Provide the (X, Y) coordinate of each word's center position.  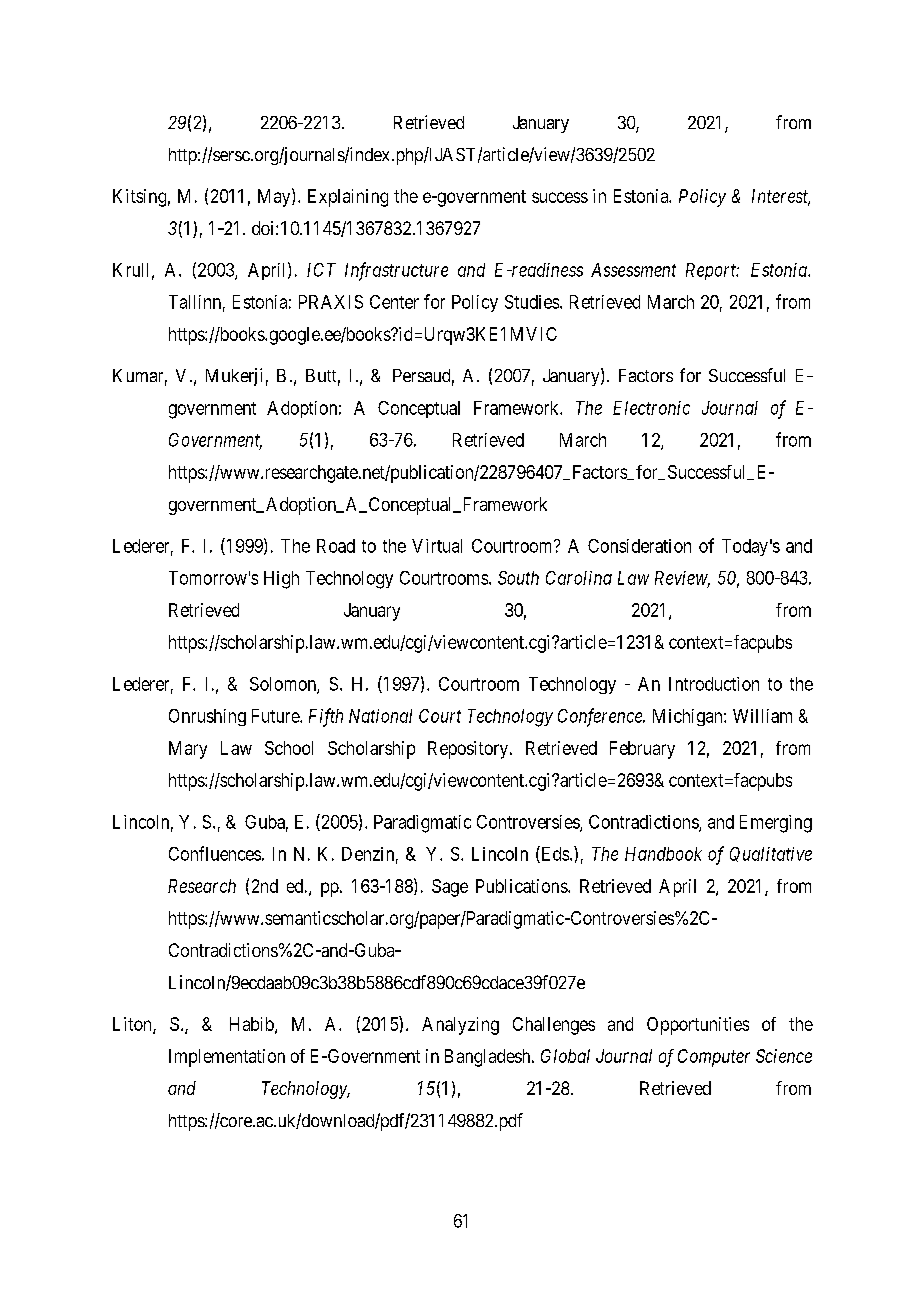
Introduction (714, 684)
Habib (253, 1025)
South (518, 578)
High (281, 580)
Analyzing (460, 1026)
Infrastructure (396, 271)
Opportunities (698, 1026)
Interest (781, 197)
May (275, 197)
